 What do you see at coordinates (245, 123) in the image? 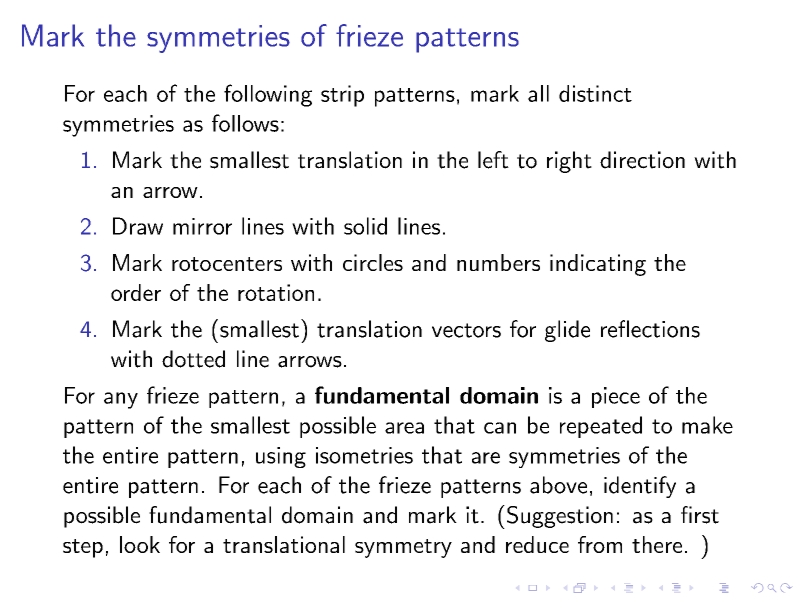
I see `follows` at bounding box center [245, 123].
